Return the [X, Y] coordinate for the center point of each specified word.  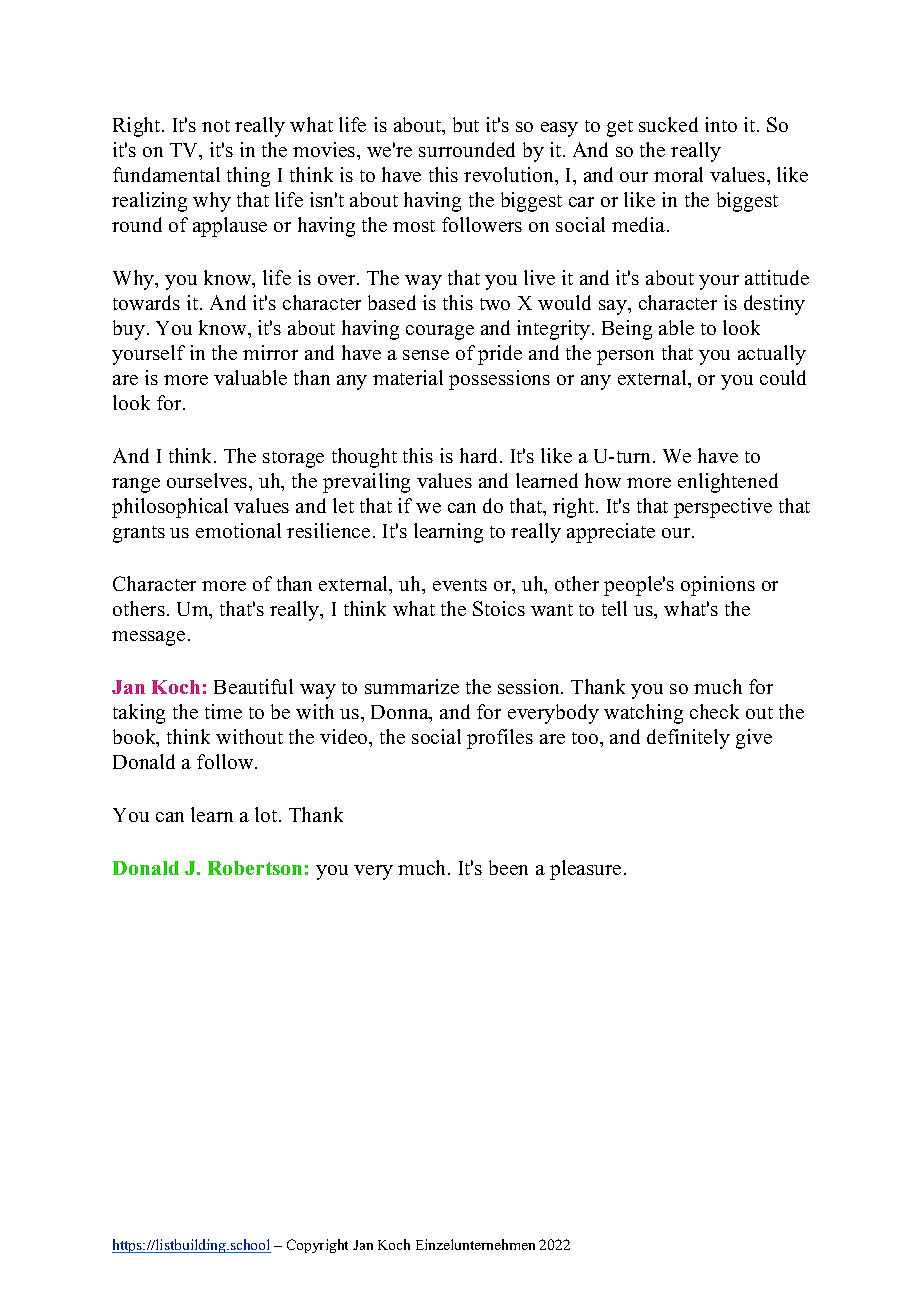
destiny [774, 305]
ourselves [208, 480]
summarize [412, 686]
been [508, 867]
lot [267, 814]
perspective [723, 508]
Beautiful [253, 686]
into [721, 124]
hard [480, 455]
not [216, 126]
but [466, 124]
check [714, 711]
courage [440, 332]
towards [146, 302]
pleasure [585, 870]
